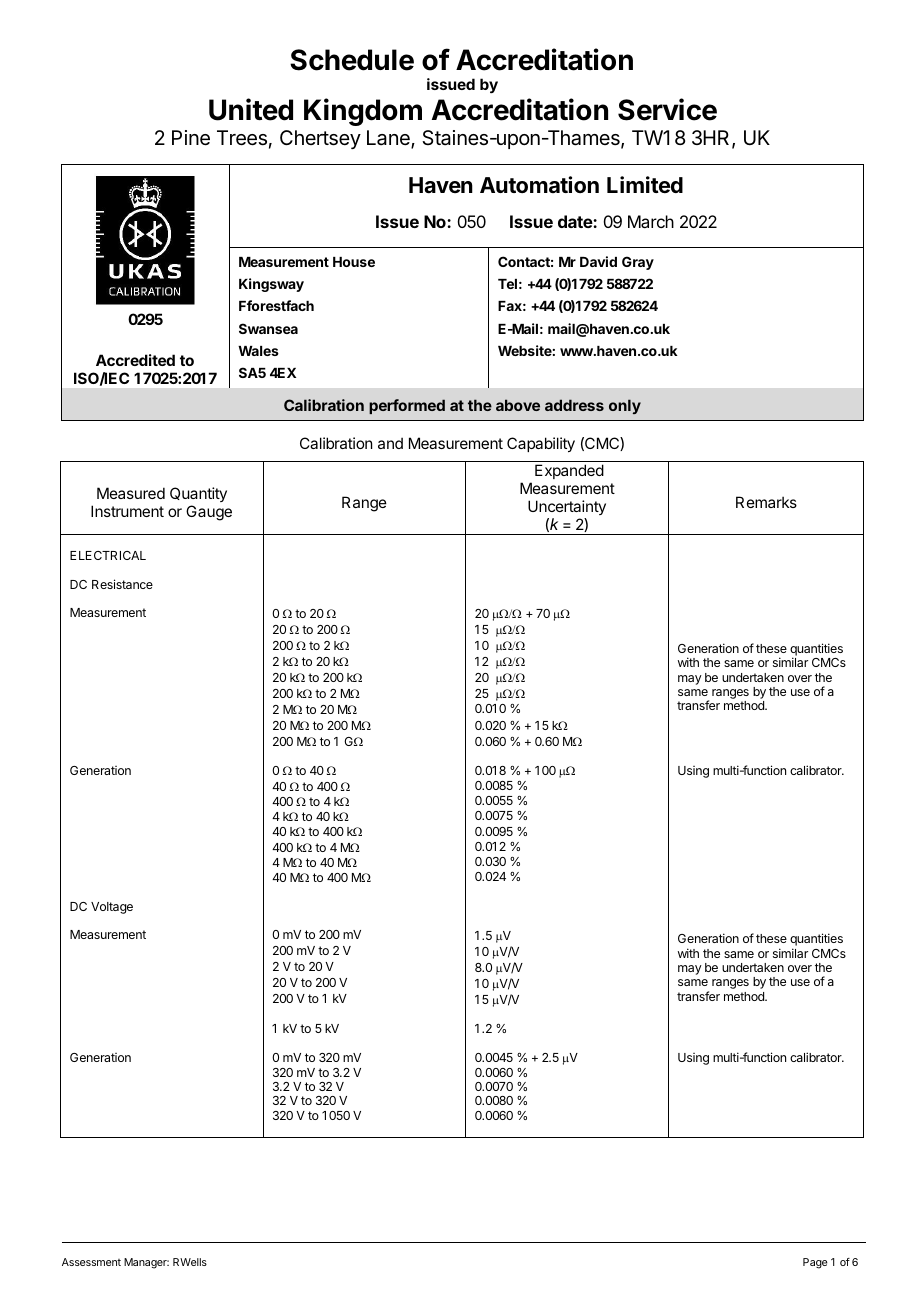 The width and height of the image is (924, 1308). Describe the element at coordinates (389, 139) in the image. I see `Lane` at that location.
